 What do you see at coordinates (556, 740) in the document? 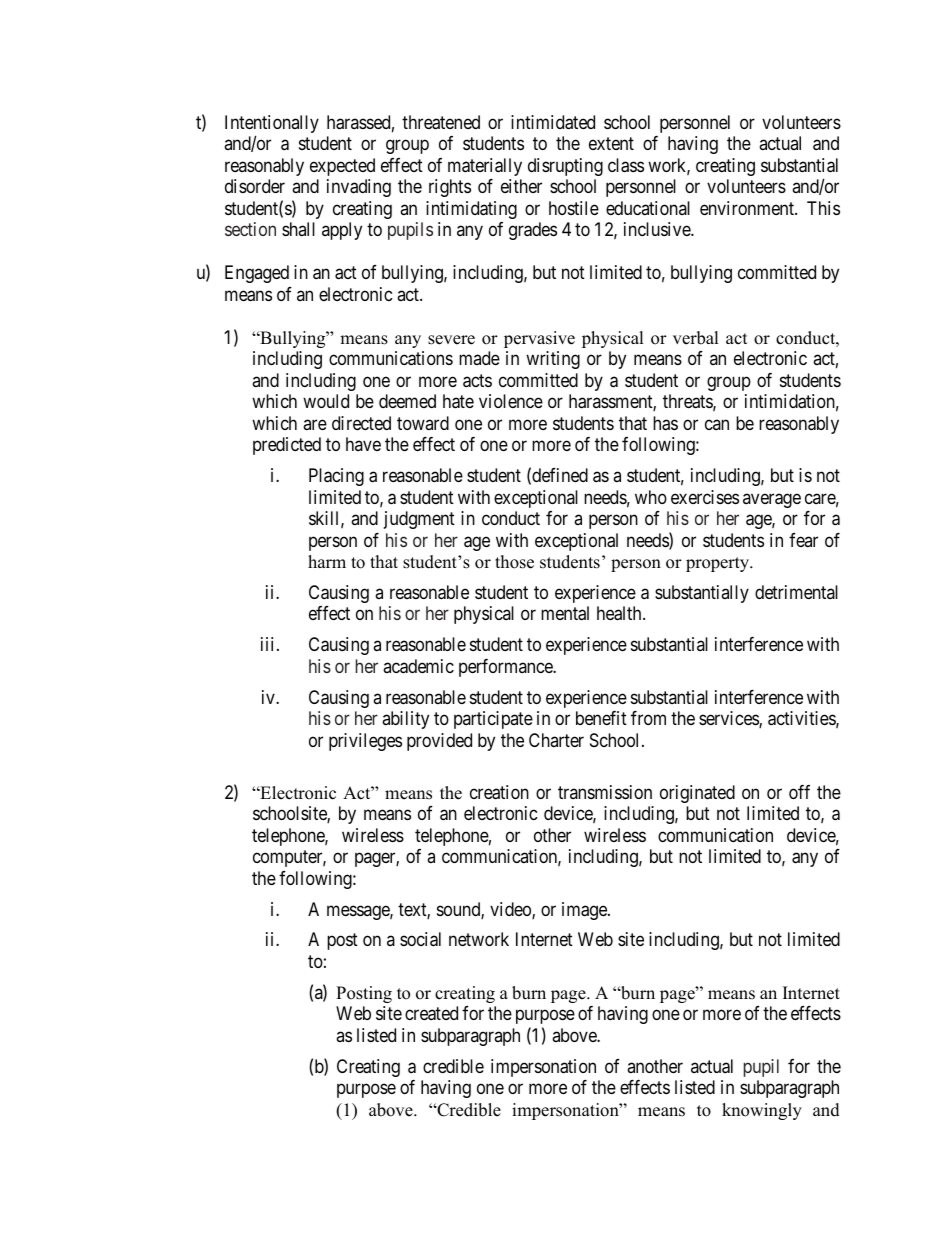
I see `Charter` at bounding box center [556, 740].
